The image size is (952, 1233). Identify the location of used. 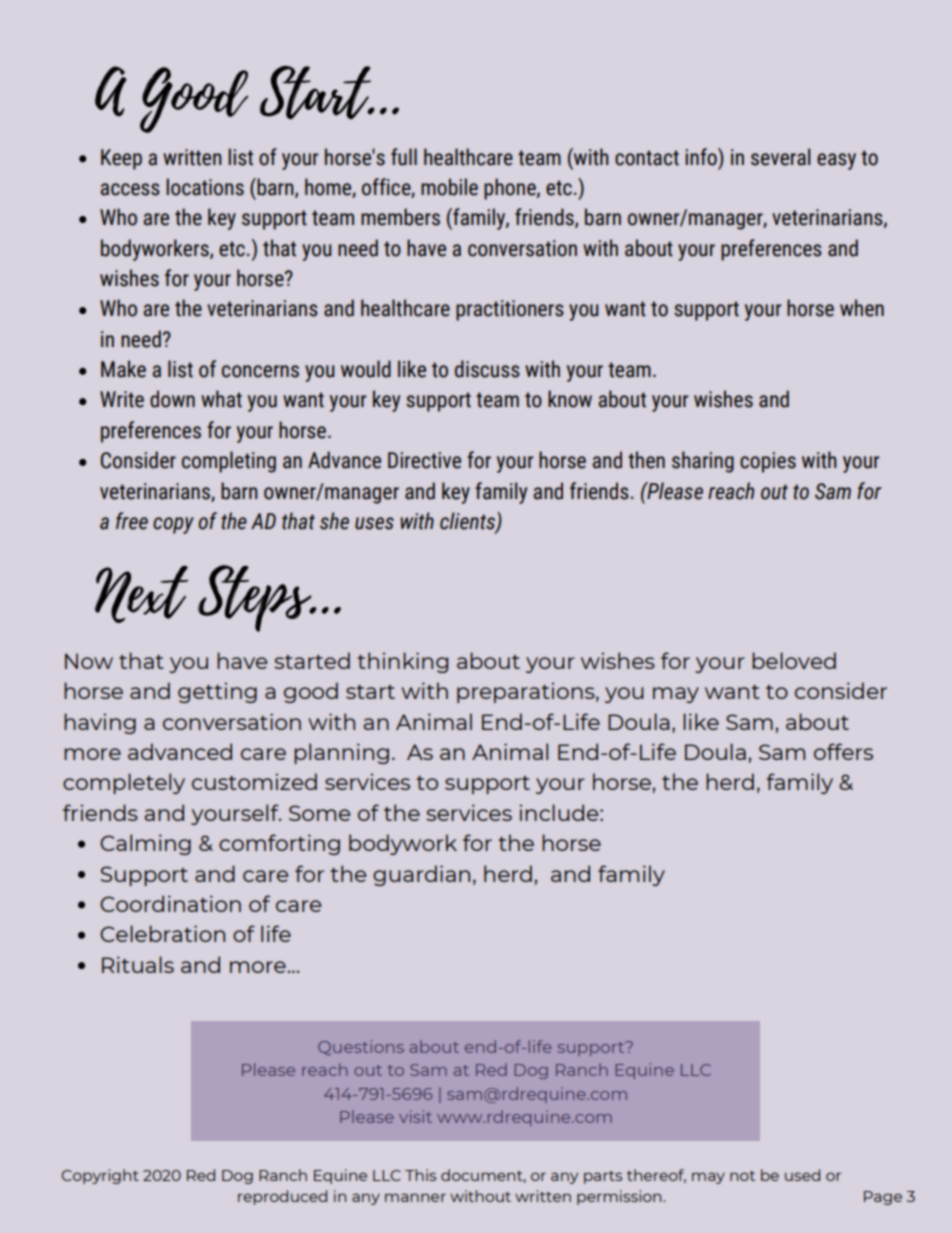
(802, 1175).
